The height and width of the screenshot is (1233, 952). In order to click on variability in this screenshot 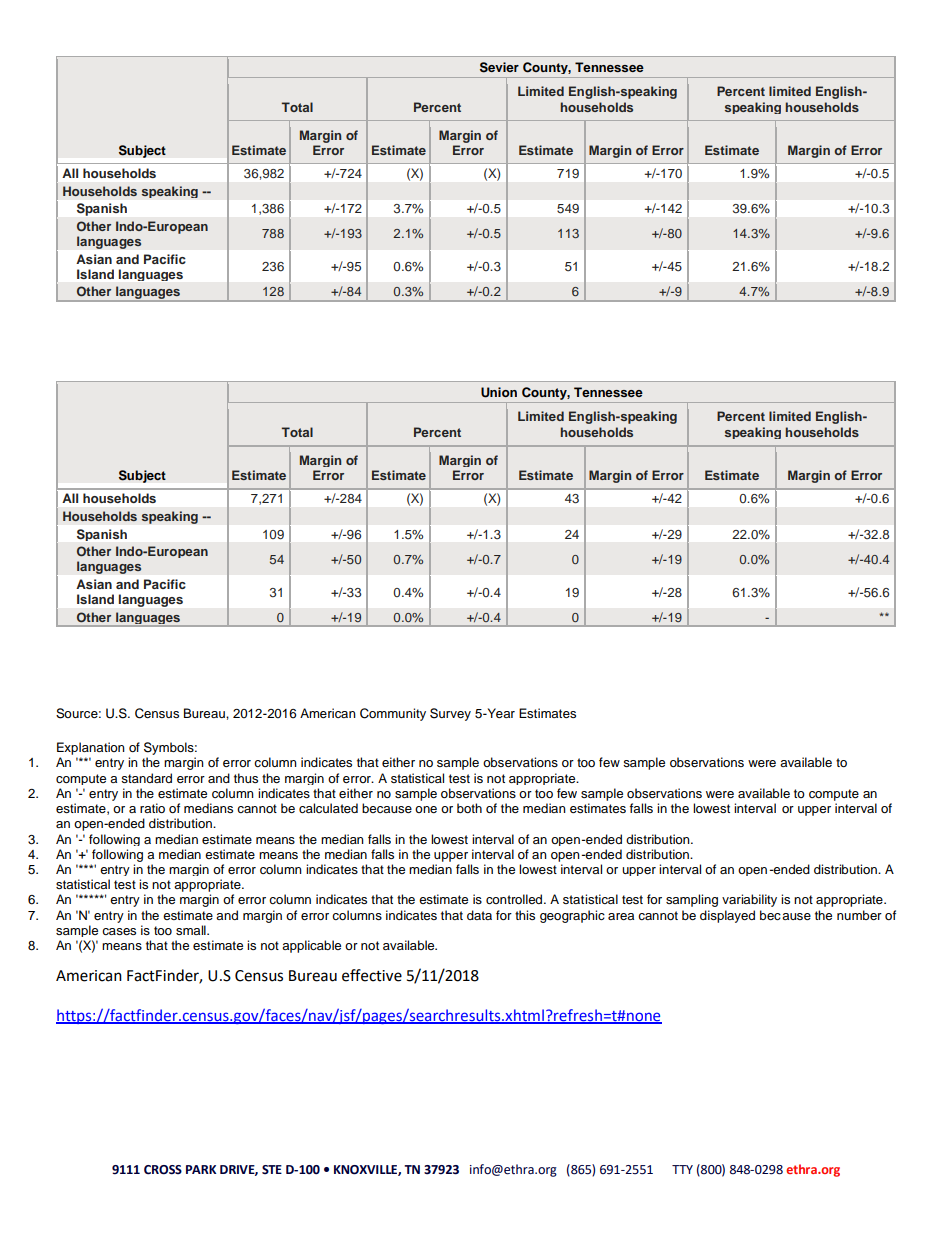, I will do `click(749, 900)`.
